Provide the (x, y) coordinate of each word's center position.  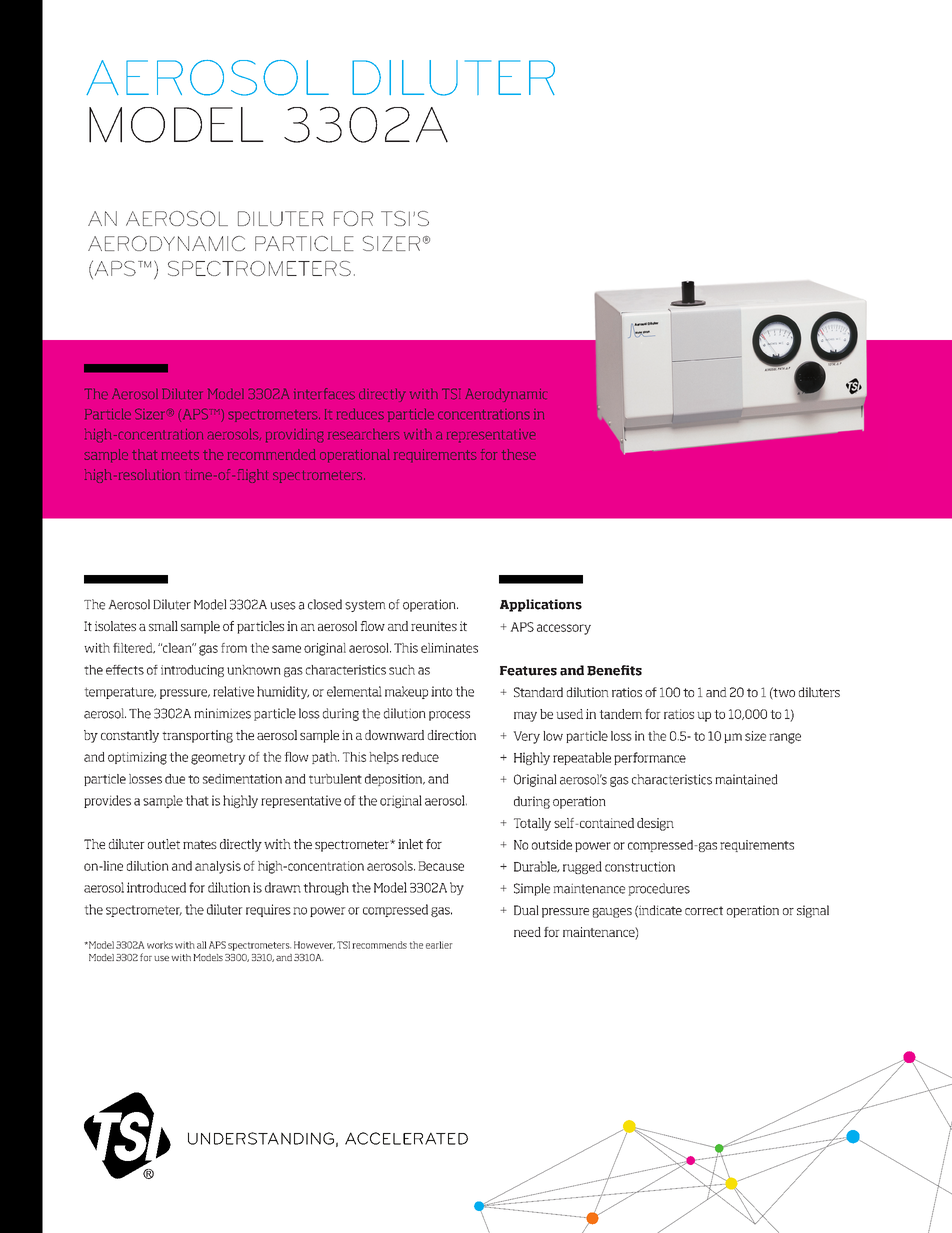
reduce (420, 757)
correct (704, 910)
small (163, 626)
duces (366, 414)
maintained (746, 779)
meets (180, 455)
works (160, 945)
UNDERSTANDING (261, 1138)
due (175, 779)
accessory (564, 629)
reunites (434, 626)
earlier (439, 945)
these (519, 454)
